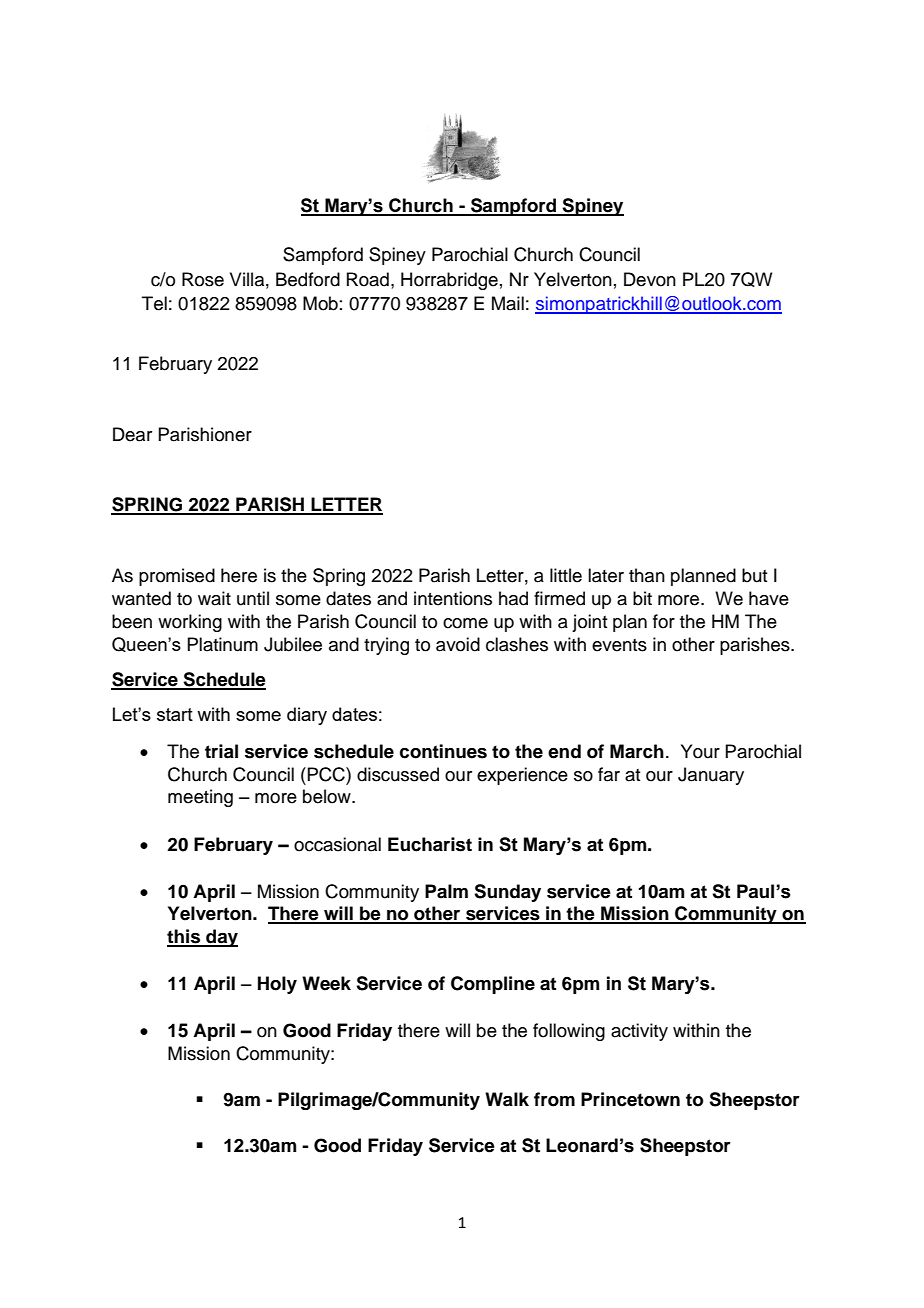  I want to click on intentions, so click(453, 598).
